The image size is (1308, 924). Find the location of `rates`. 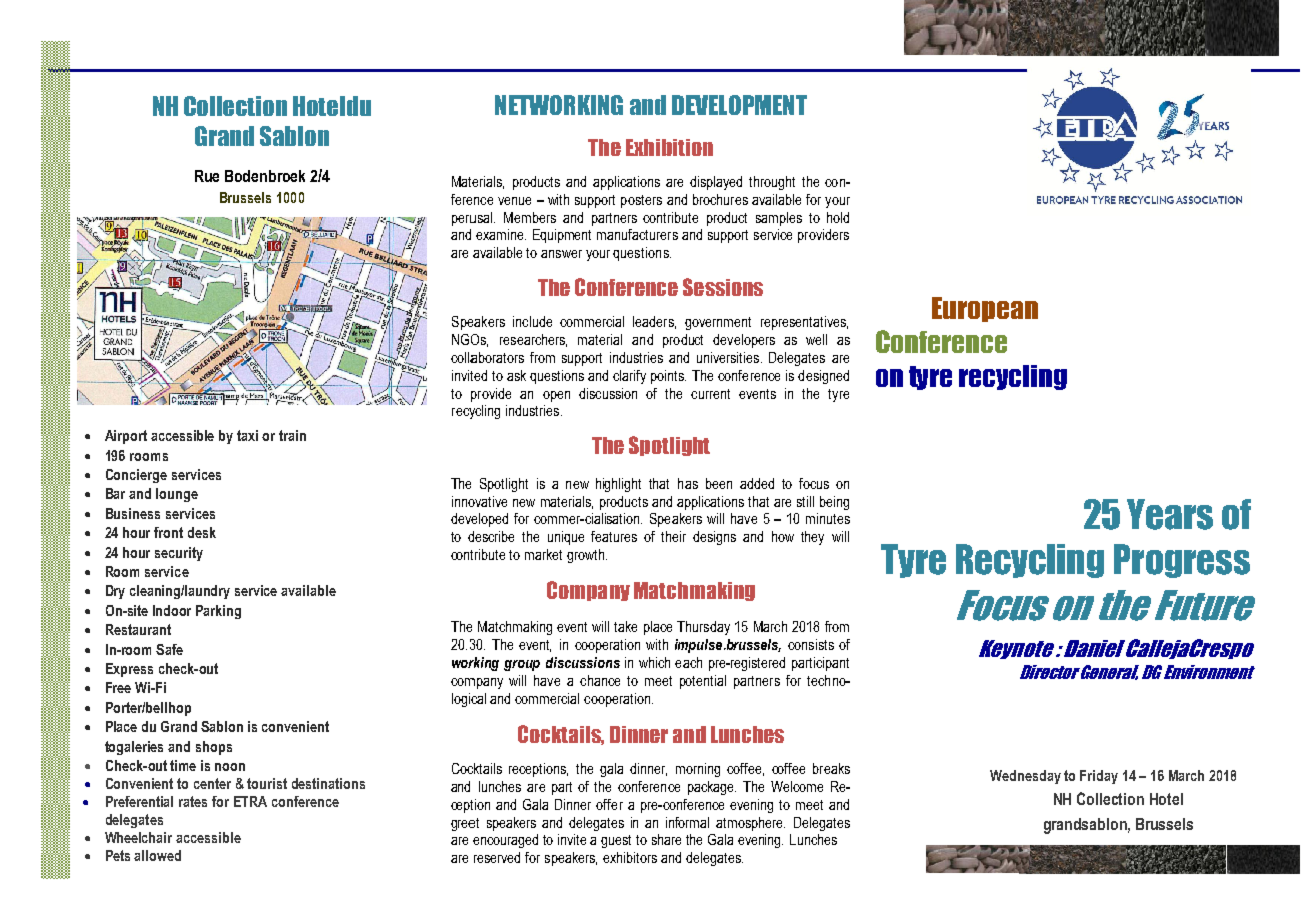

rates is located at coordinates (193, 801).
